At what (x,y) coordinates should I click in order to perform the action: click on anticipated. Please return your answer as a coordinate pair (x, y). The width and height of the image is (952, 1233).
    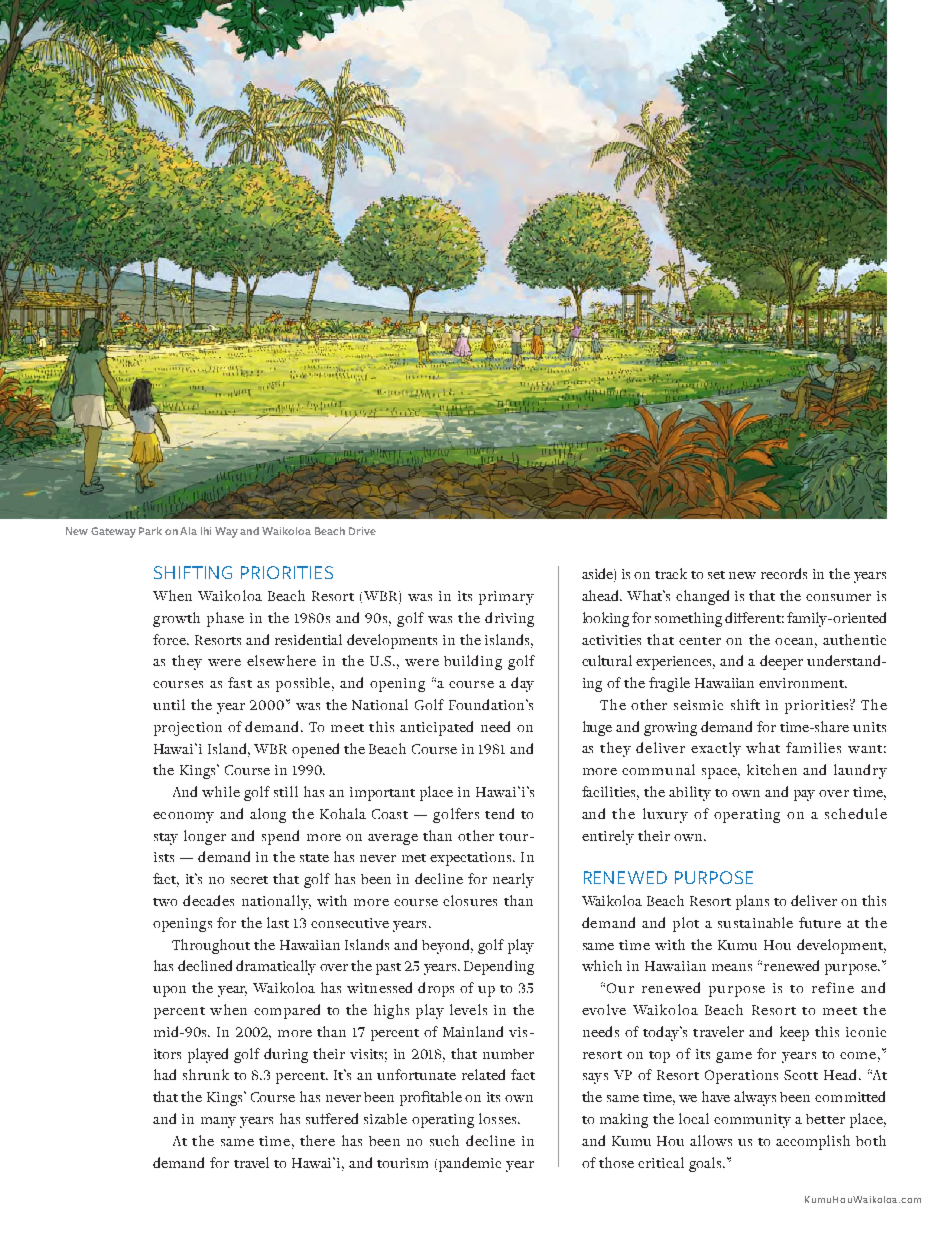
    Looking at the image, I should click on (436, 728).
